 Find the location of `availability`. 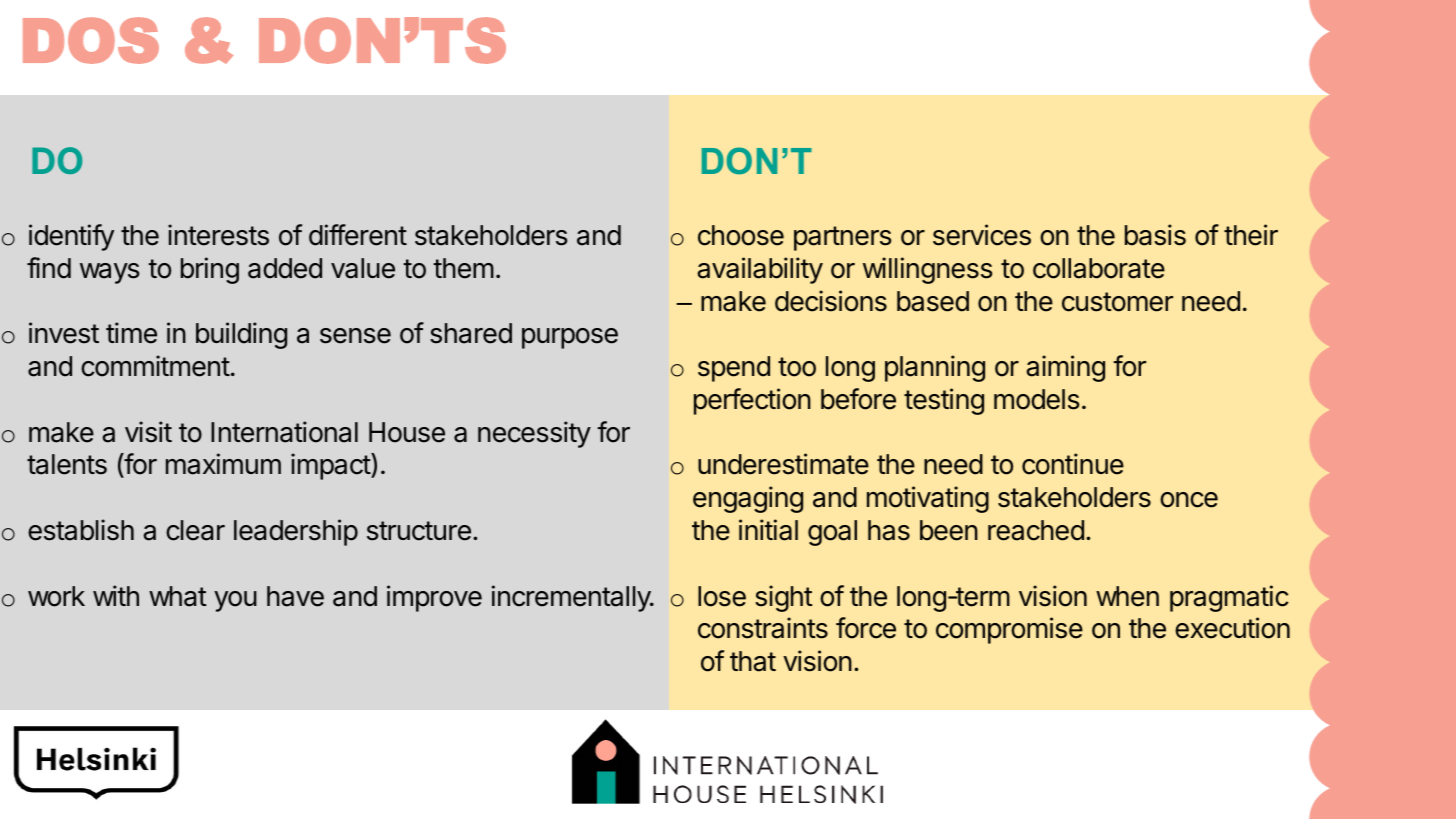

availability is located at coordinates (760, 270).
